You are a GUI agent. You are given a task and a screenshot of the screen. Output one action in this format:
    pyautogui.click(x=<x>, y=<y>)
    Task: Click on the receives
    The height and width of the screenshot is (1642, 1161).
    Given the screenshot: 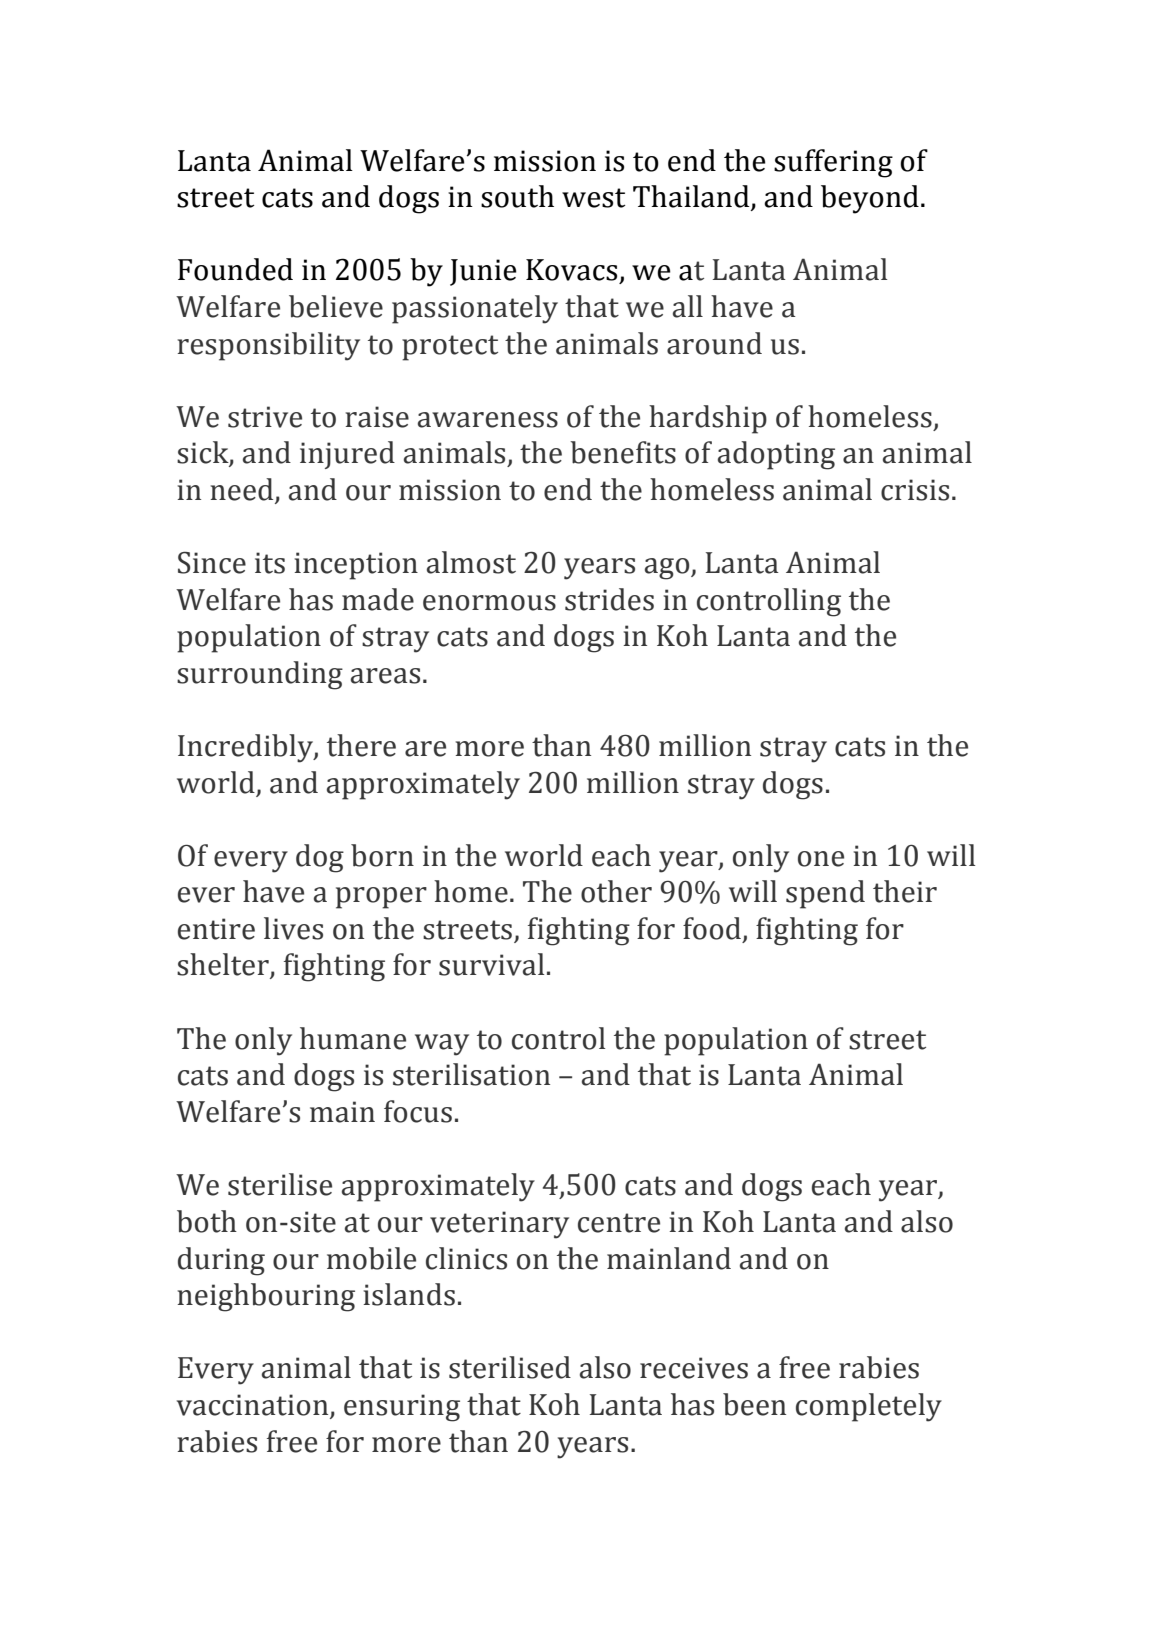 What is the action you would take?
    pyautogui.click(x=694, y=1368)
